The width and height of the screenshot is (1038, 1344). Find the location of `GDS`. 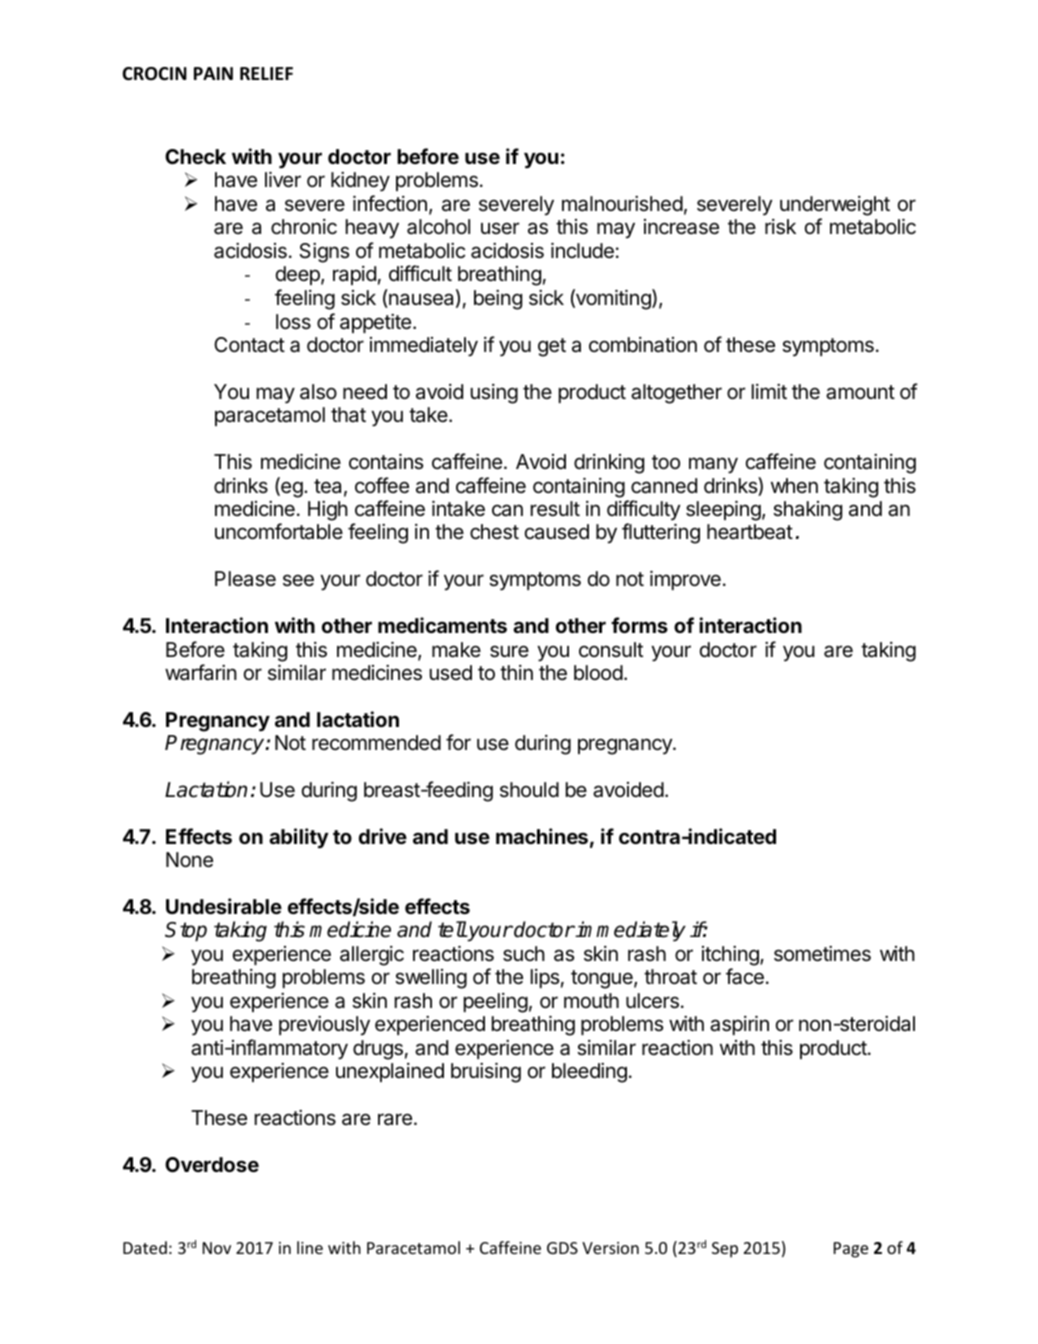

GDS is located at coordinates (562, 1248).
